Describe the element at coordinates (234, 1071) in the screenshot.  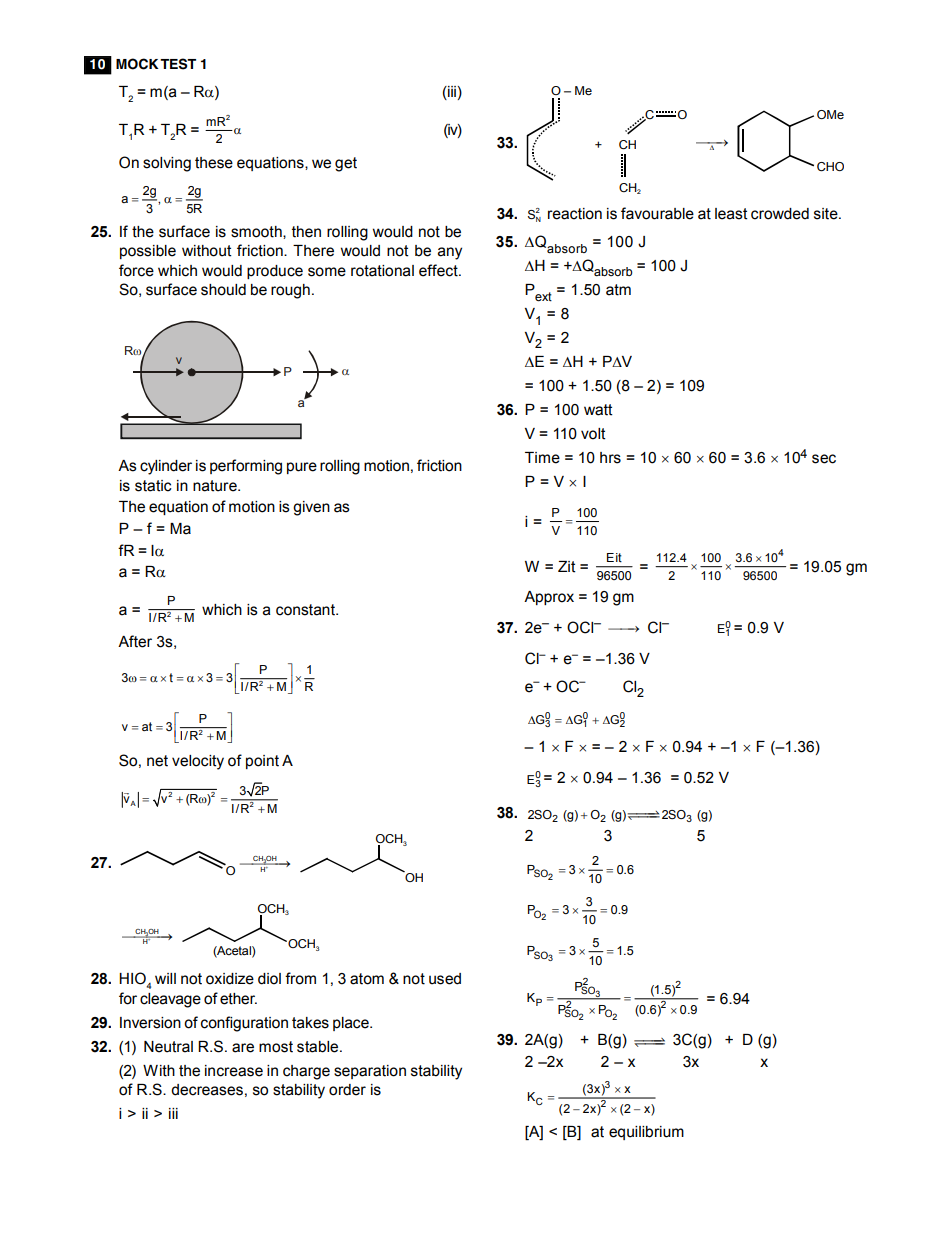
I see `increase` at that location.
